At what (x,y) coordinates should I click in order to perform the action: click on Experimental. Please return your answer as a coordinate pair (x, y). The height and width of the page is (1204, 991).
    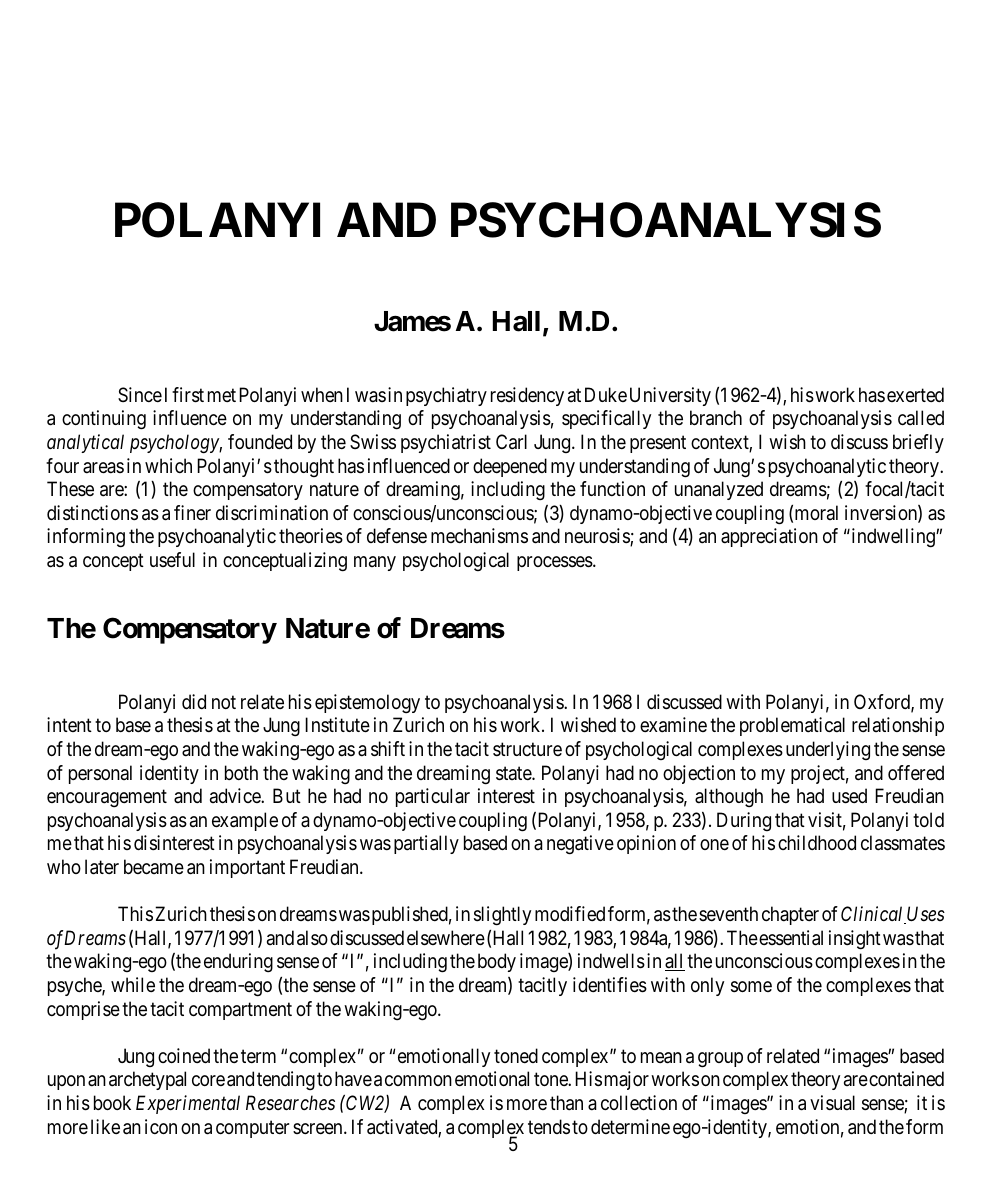
    Looking at the image, I should click on (188, 1104).
